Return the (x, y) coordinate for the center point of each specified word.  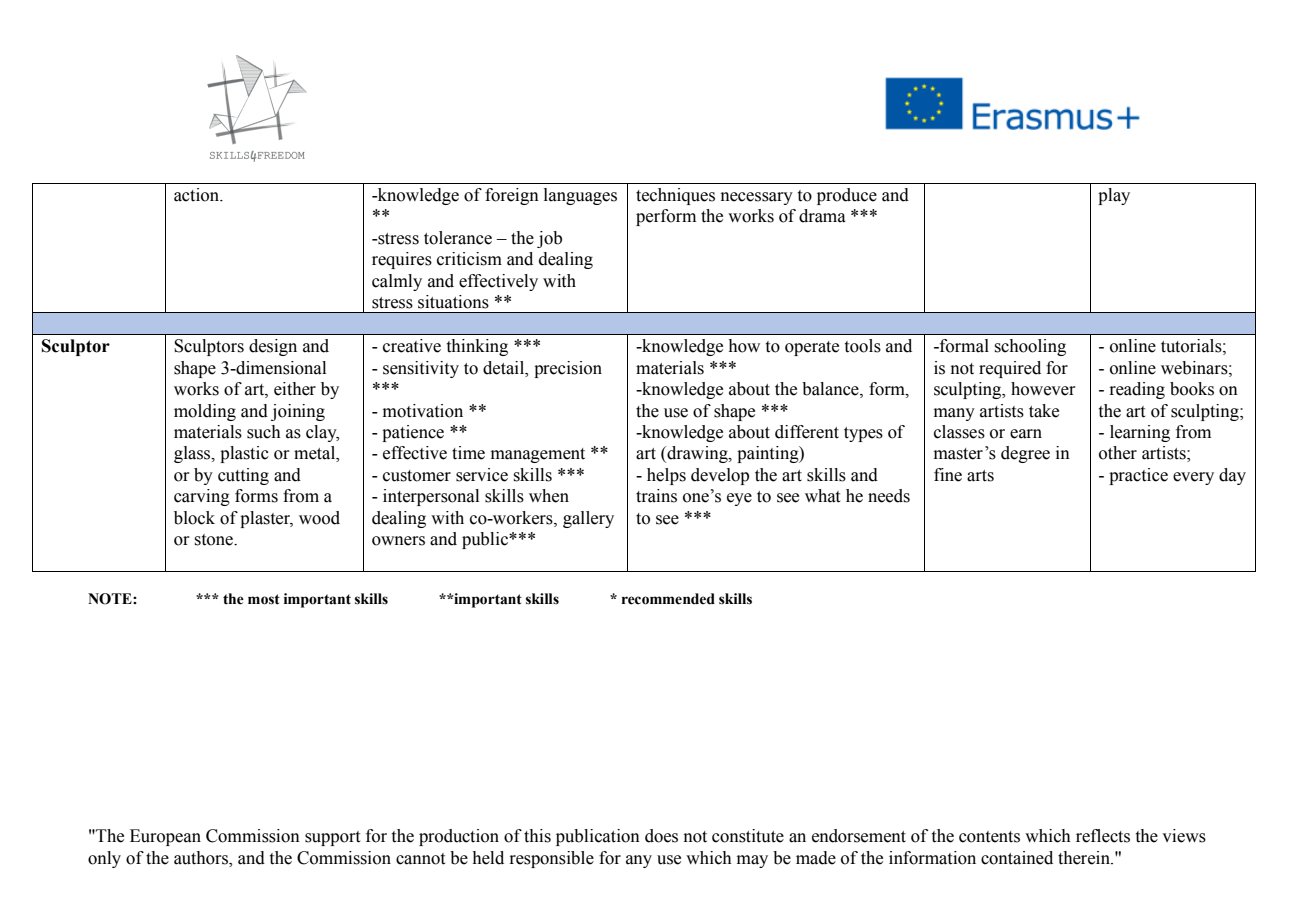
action (198, 195)
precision (568, 369)
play (1114, 196)
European (165, 837)
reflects (1103, 836)
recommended (668, 599)
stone (215, 540)
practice (1138, 476)
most (264, 599)
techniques (675, 196)
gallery (588, 519)
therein (1085, 858)
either (295, 389)
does (661, 836)
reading (1137, 390)
